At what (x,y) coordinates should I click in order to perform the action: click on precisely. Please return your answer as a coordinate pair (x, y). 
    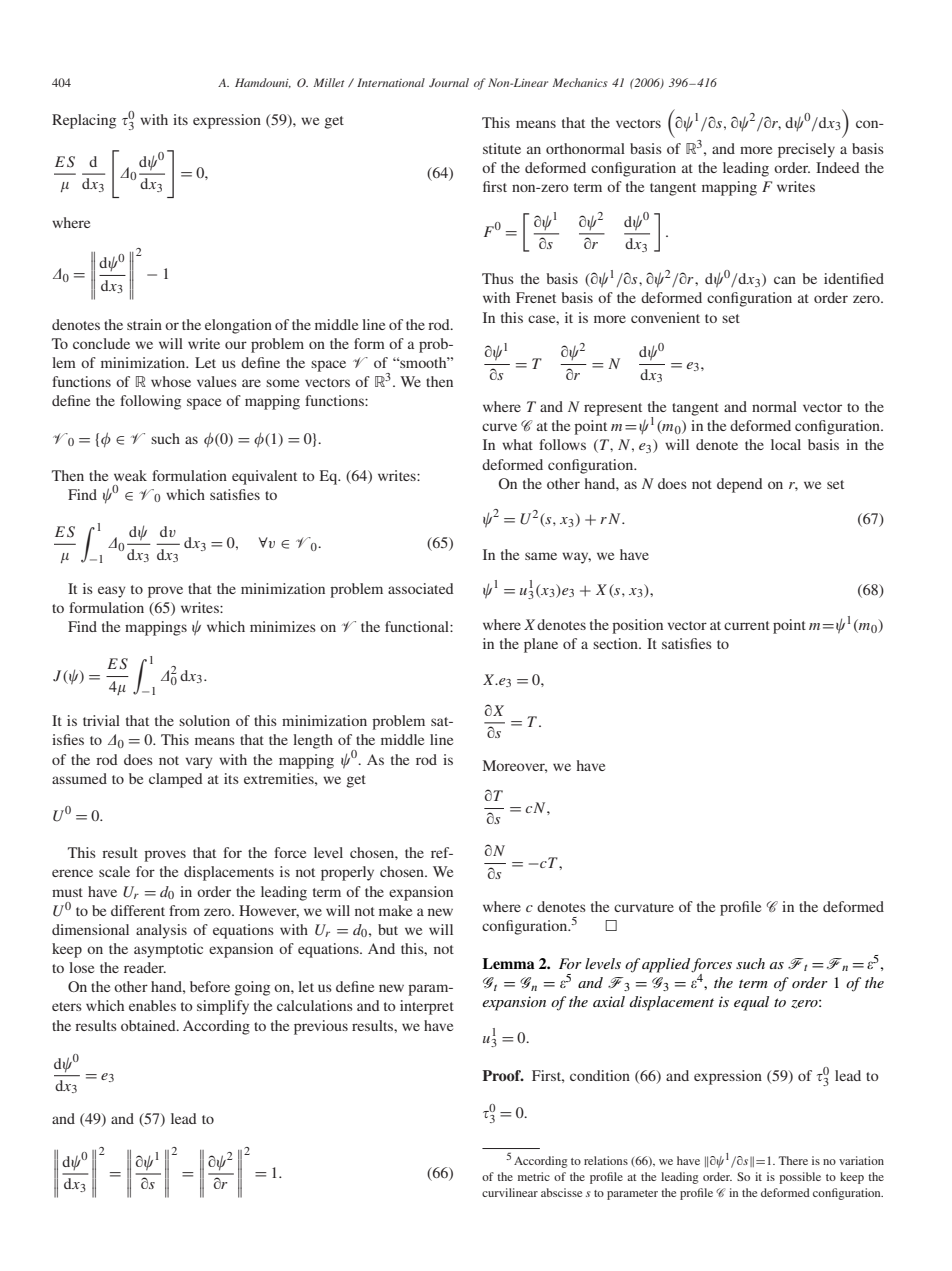
    Looking at the image, I should click on (806, 150).
